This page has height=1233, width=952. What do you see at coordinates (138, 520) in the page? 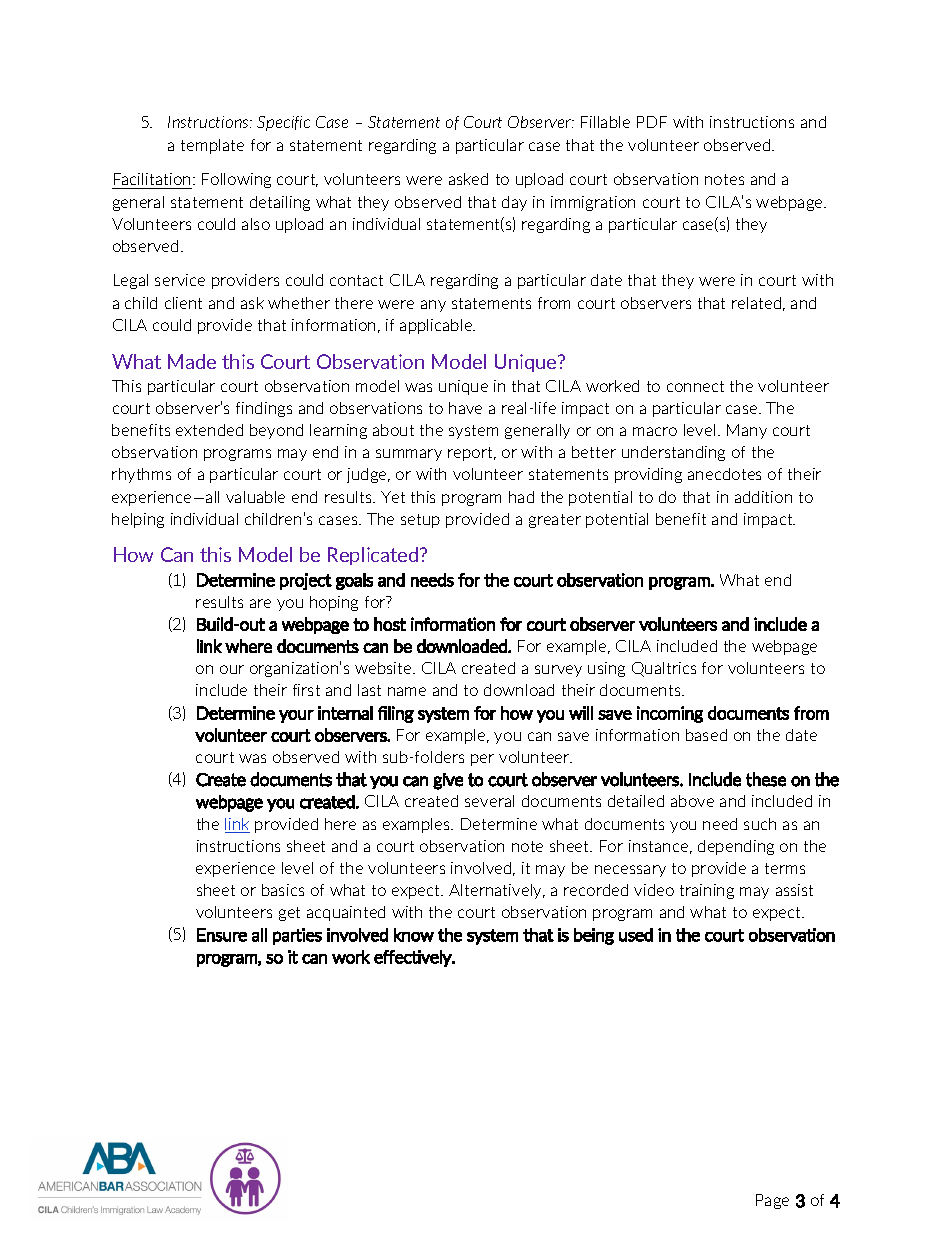
I see `helping` at bounding box center [138, 520].
